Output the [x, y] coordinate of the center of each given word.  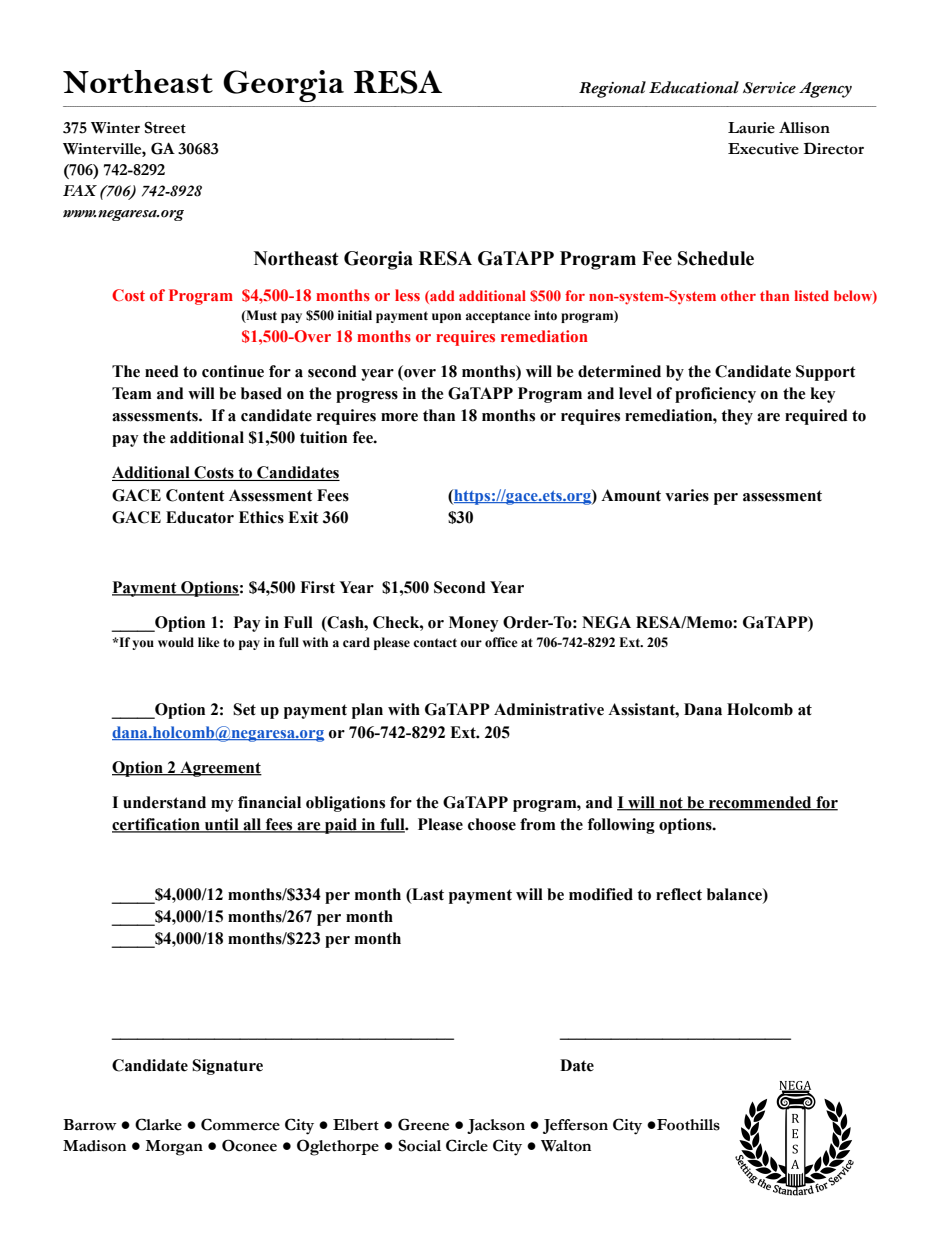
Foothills [687, 1125]
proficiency [715, 395]
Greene [423, 1124]
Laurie [751, 128]
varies [687, 495]
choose [492, 824]
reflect [679, 894]
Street [165, 127]
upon [446, 318]
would [176, 642]
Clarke [158, 1124]
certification [157, 825]
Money [473, 624]
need [162, 371]
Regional [612, 89]
